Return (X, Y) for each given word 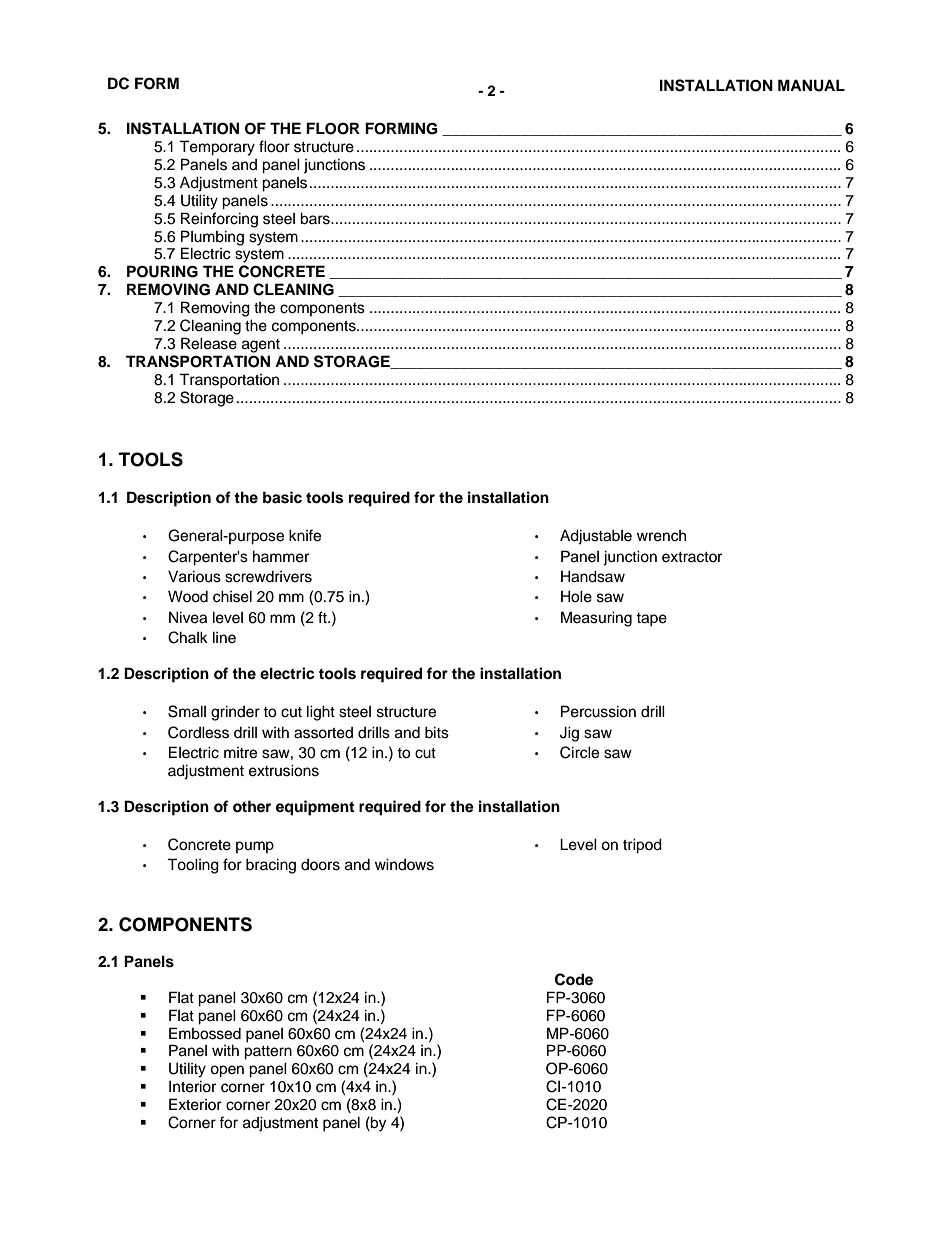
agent (261, 346)
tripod (642, 846)
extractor (692, 557)
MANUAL (811, 85)
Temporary (217, 148)
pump (255, 847)
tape (651, 620)
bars (316, 218)
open (227, 1071)
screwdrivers (268, 577)
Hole (576, 596)
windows (404, 864)
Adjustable (596, 537)
